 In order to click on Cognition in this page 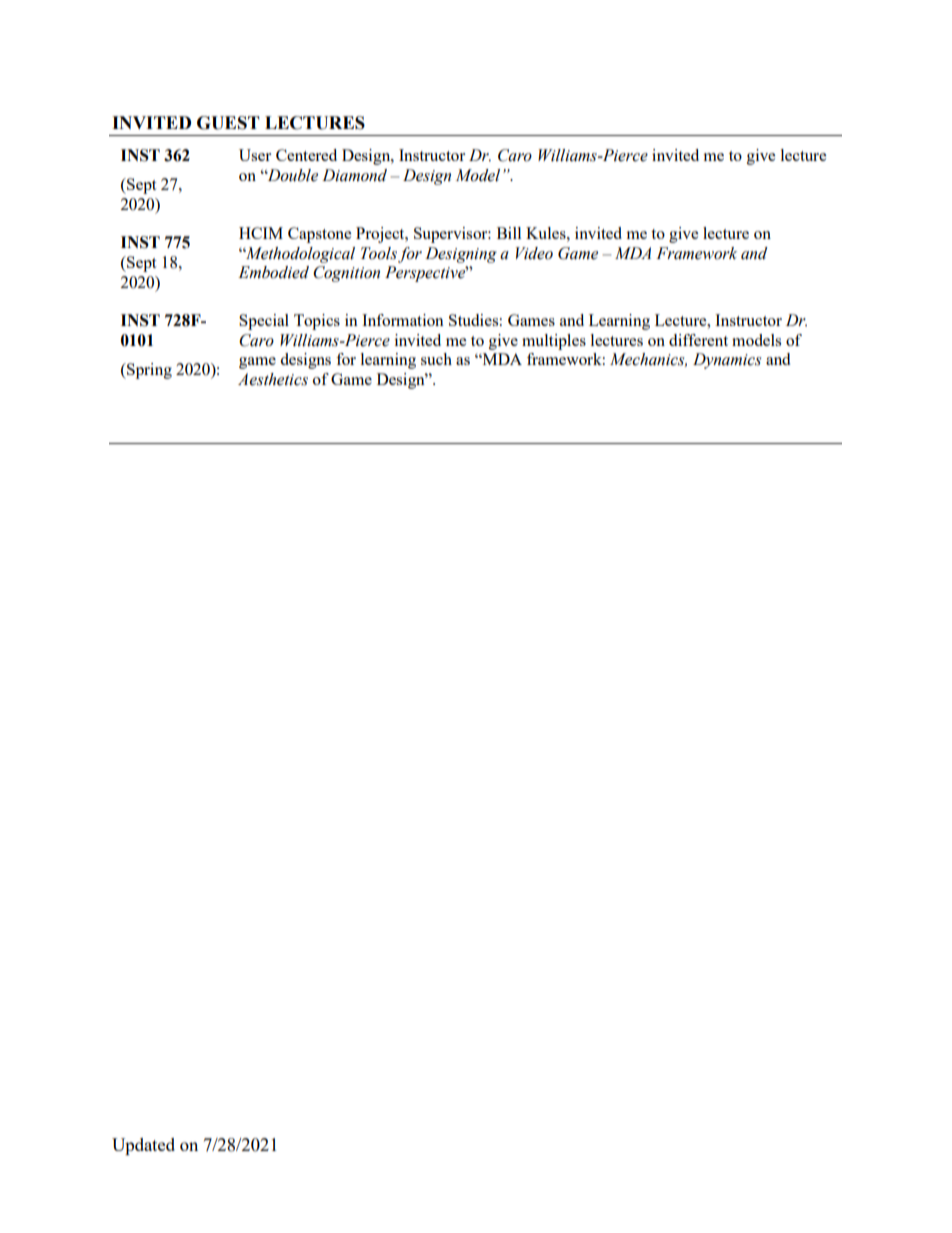, I will do `click(346, 274)`.
